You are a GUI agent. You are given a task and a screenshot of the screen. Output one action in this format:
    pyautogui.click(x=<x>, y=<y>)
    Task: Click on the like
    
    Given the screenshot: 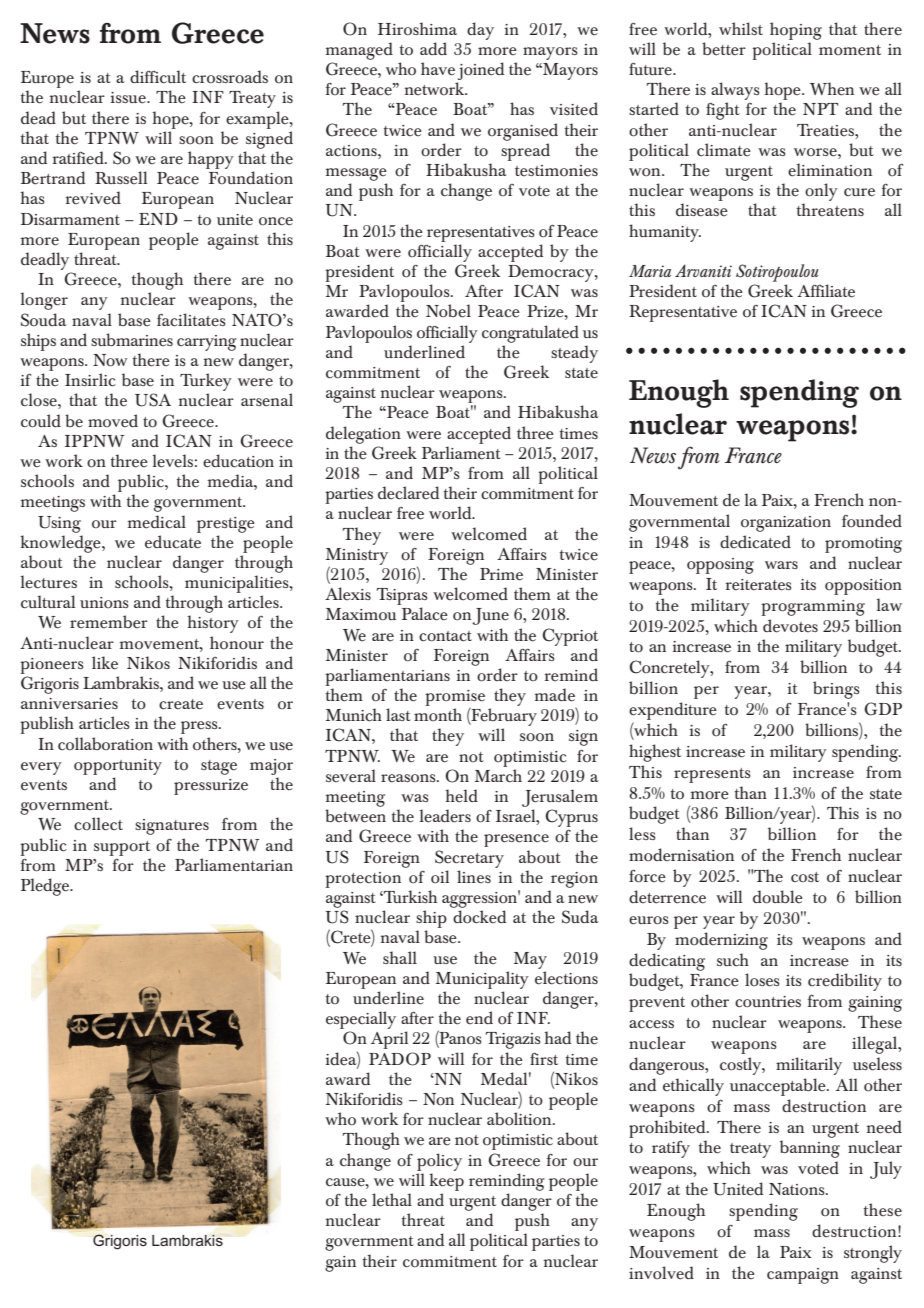 What is the action you would take?
    pyautogui.click(x=105, y=663)
